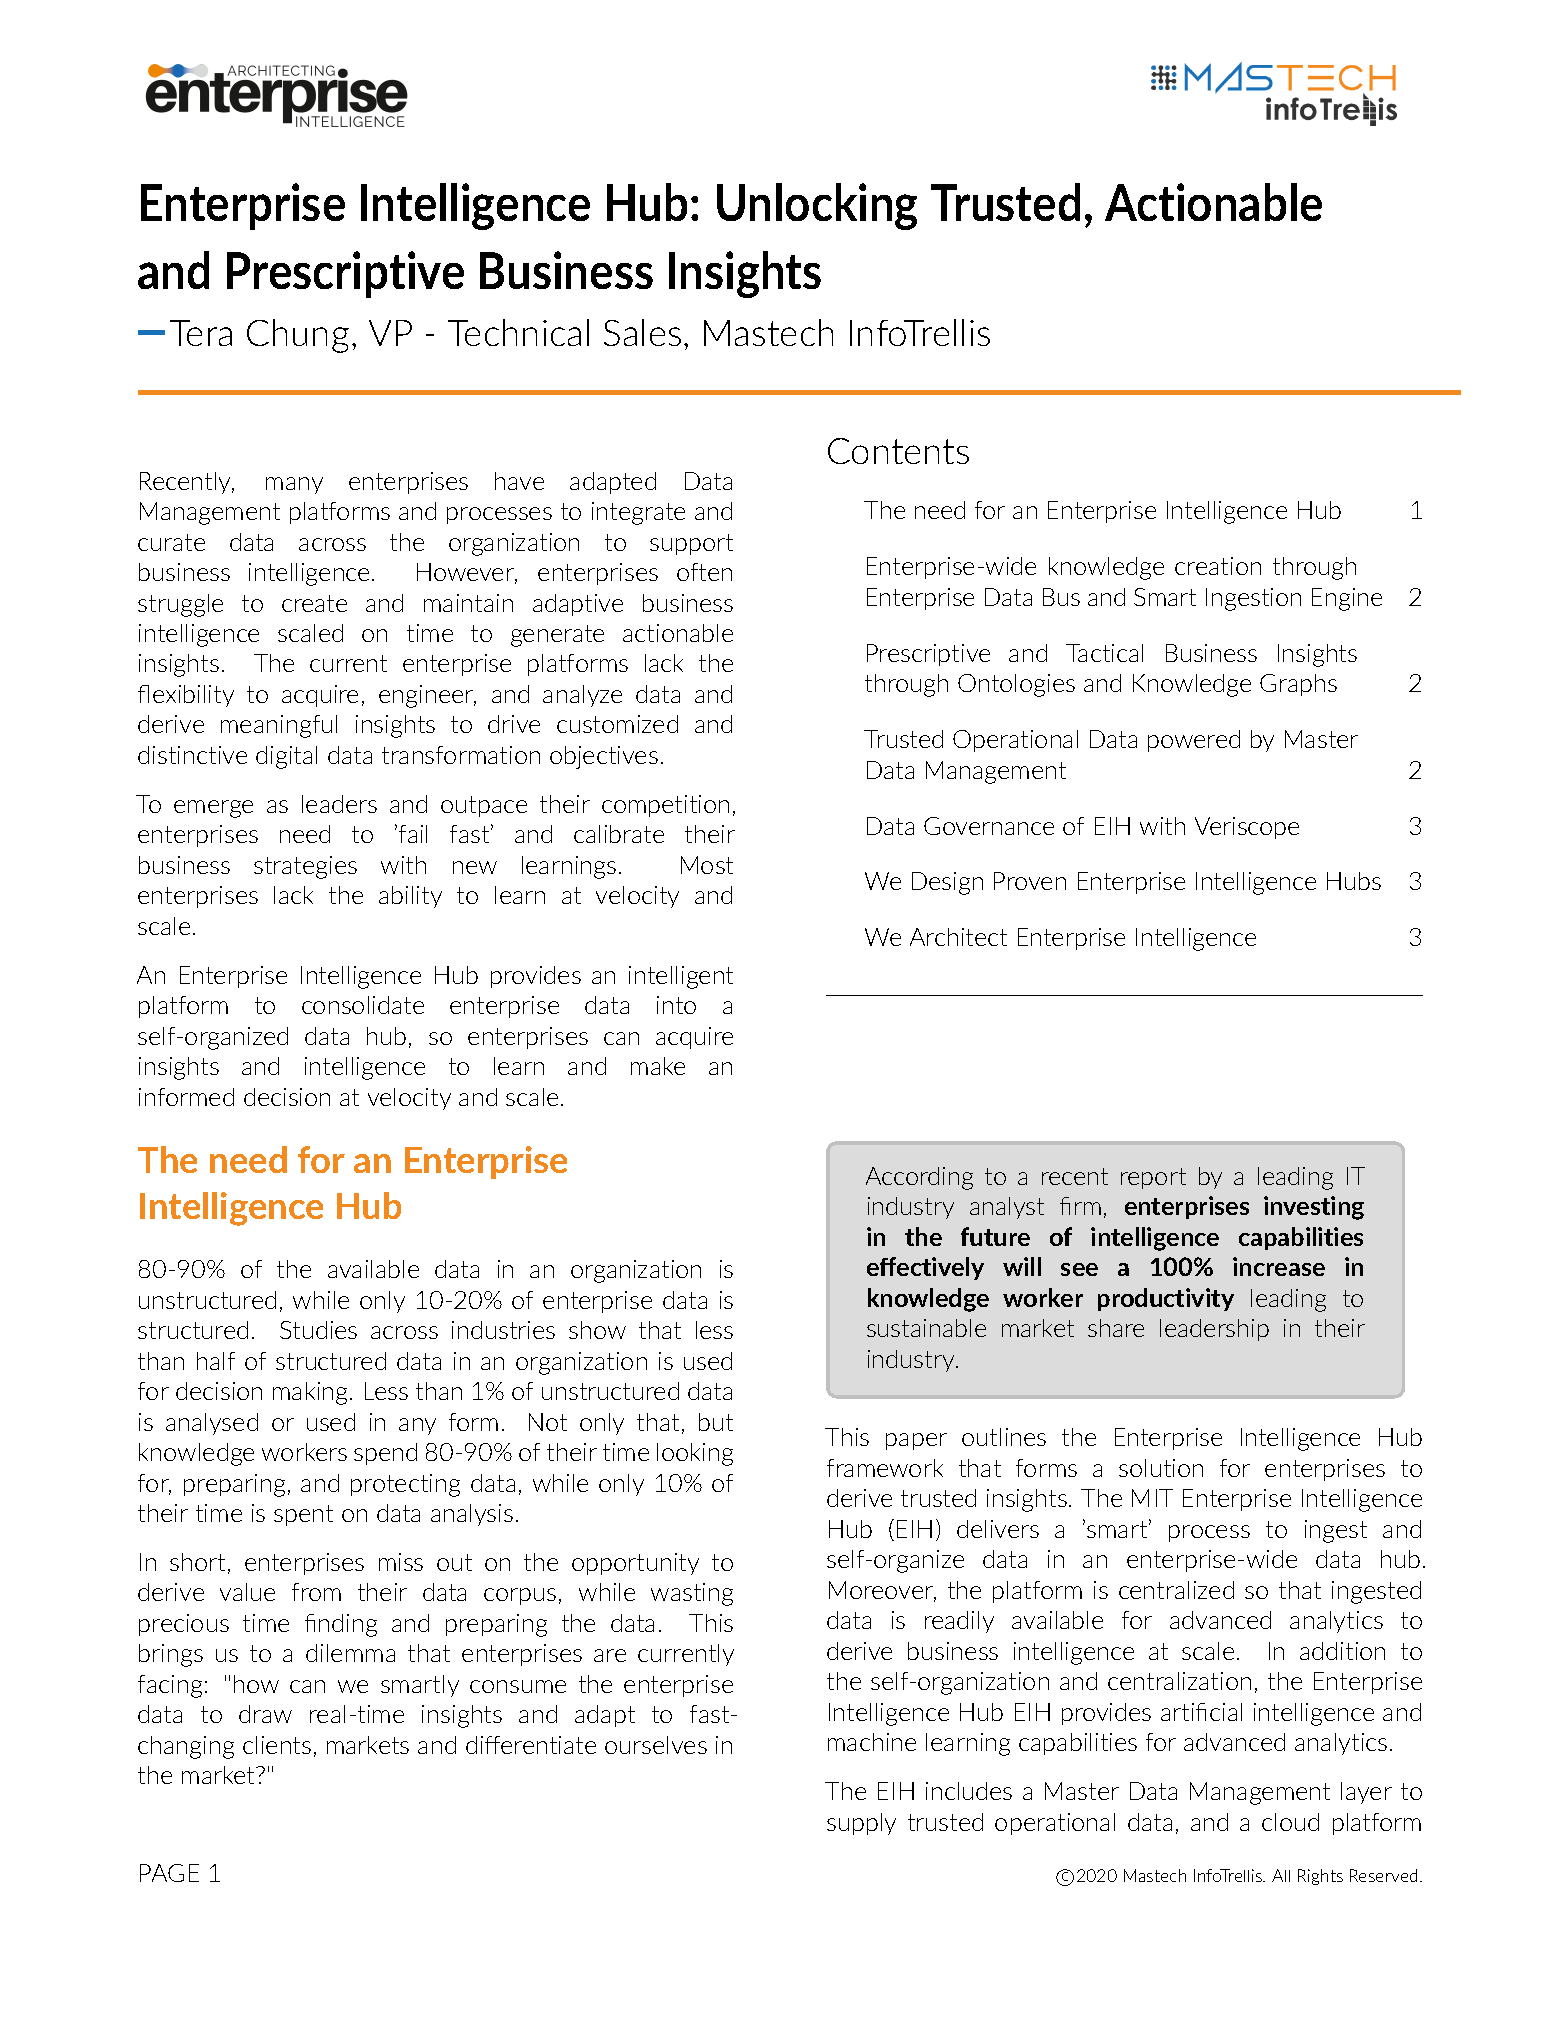 This page has height=2020, width=1561. I want to click on into, so click(676, 1005).
